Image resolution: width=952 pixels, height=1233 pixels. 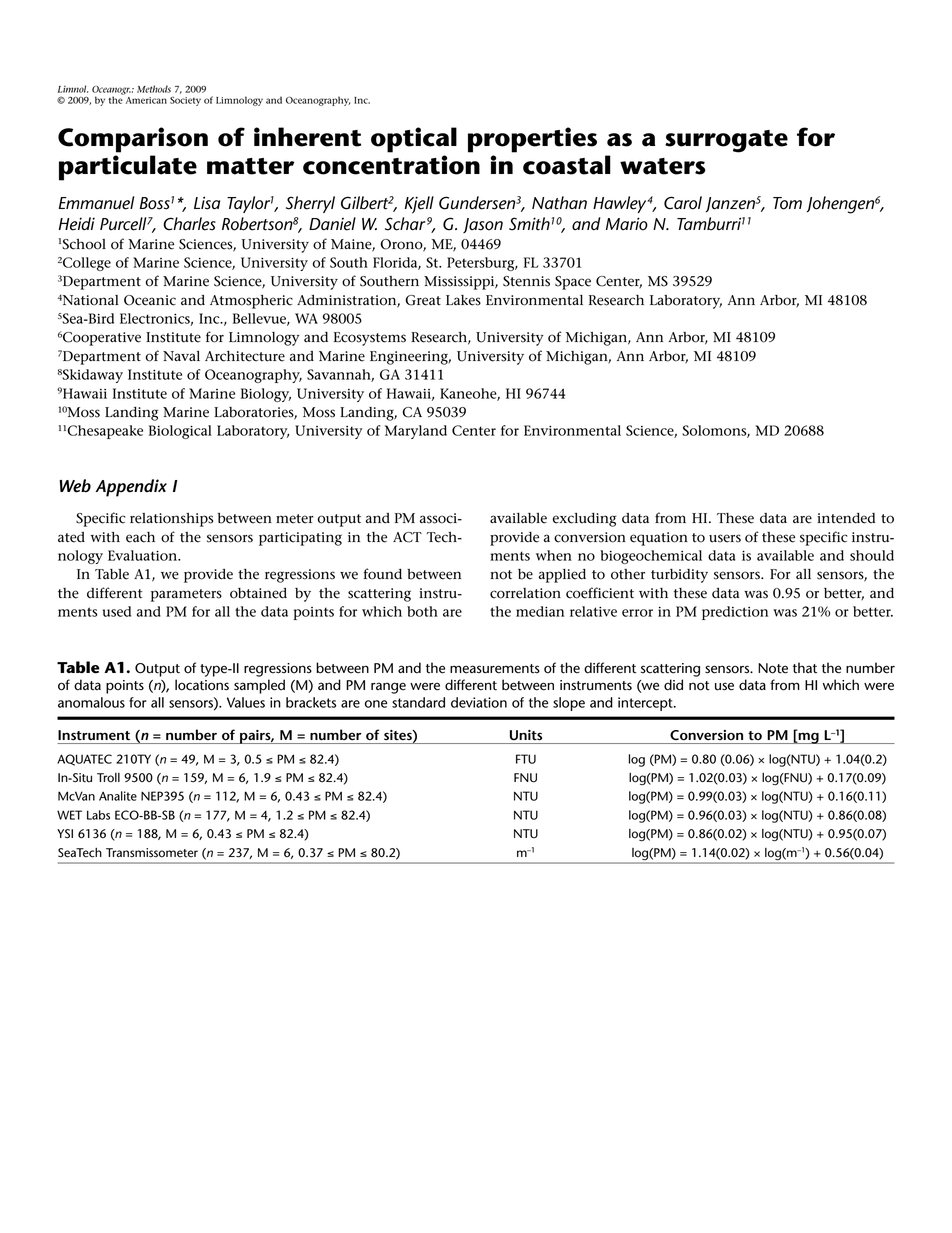 I want to click on surrogate, so click(x=726, y=141).
